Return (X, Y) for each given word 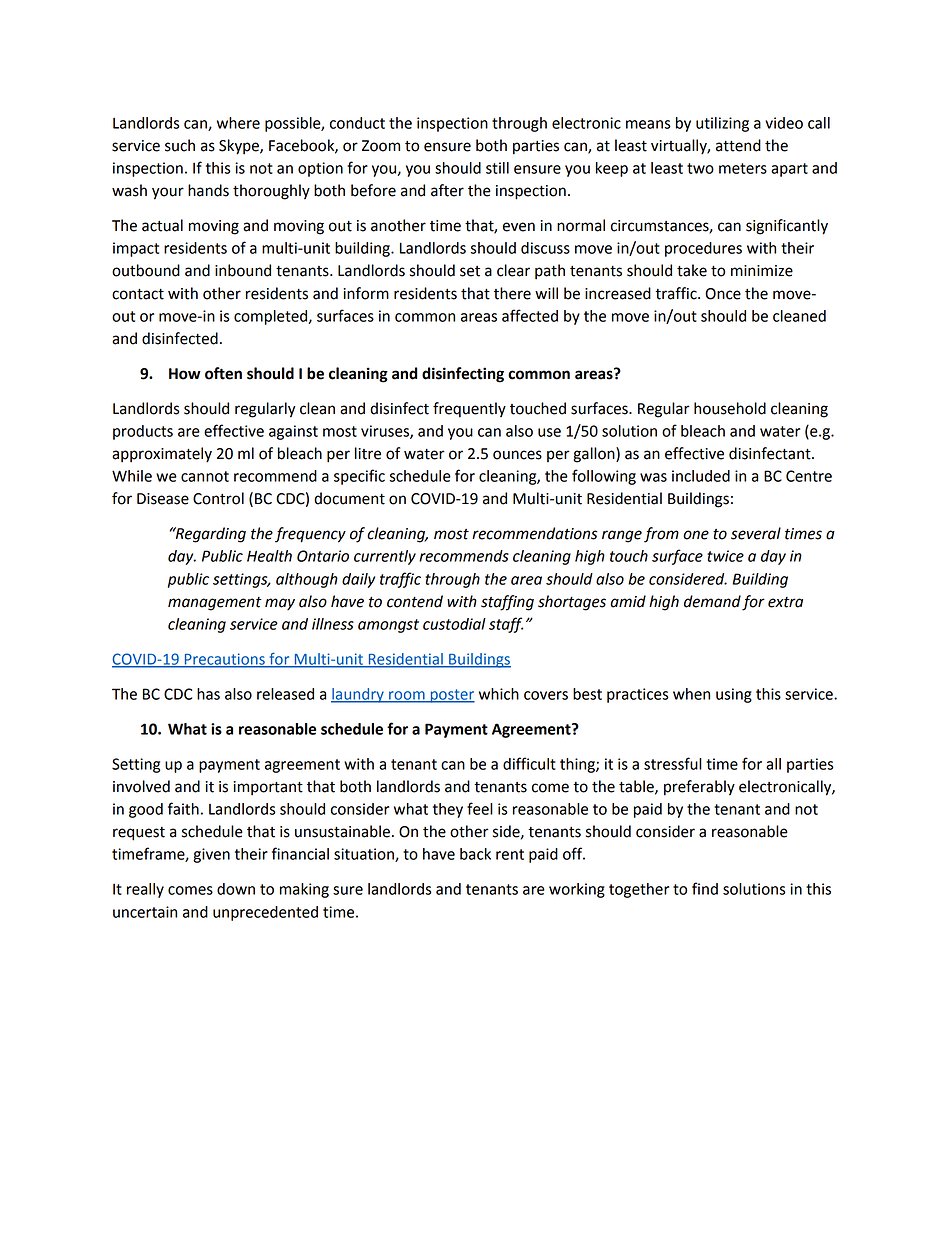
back (475, 854)
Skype (240, 147)
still (497, 168)
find (705, 888)
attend (738, 145)
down (236, 889)
